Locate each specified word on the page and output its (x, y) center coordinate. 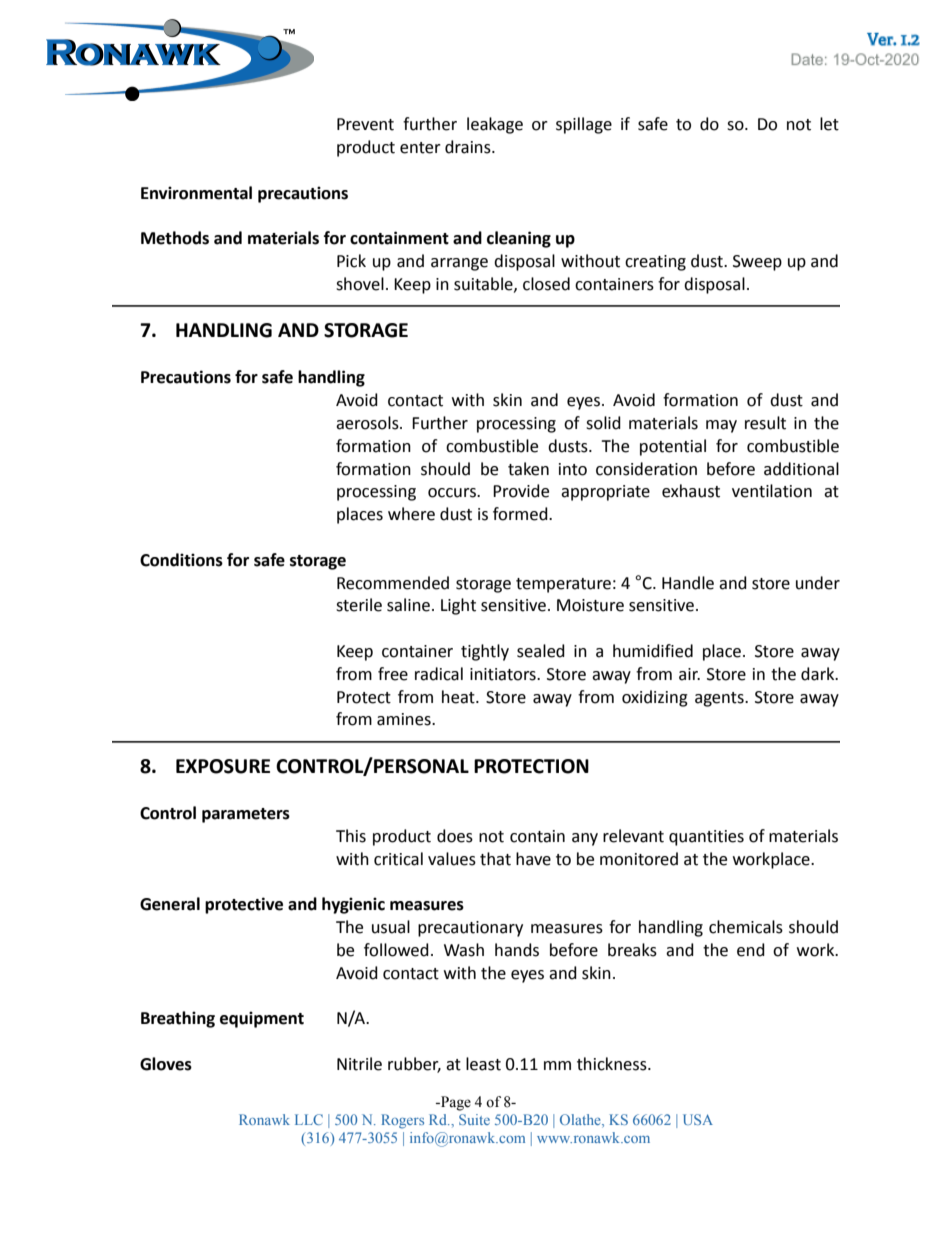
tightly (485, 652)
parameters (246, 815)
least (483, 1064)
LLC (309, 1119)
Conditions (181, 560)
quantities (706, 838)
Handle (688, 583)
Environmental (196, 193)
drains (469, 147)
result (765, 423)
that (495, 859)
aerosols (368, 423)
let (829, 124)
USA (698, 1119)
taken (528, 469)
